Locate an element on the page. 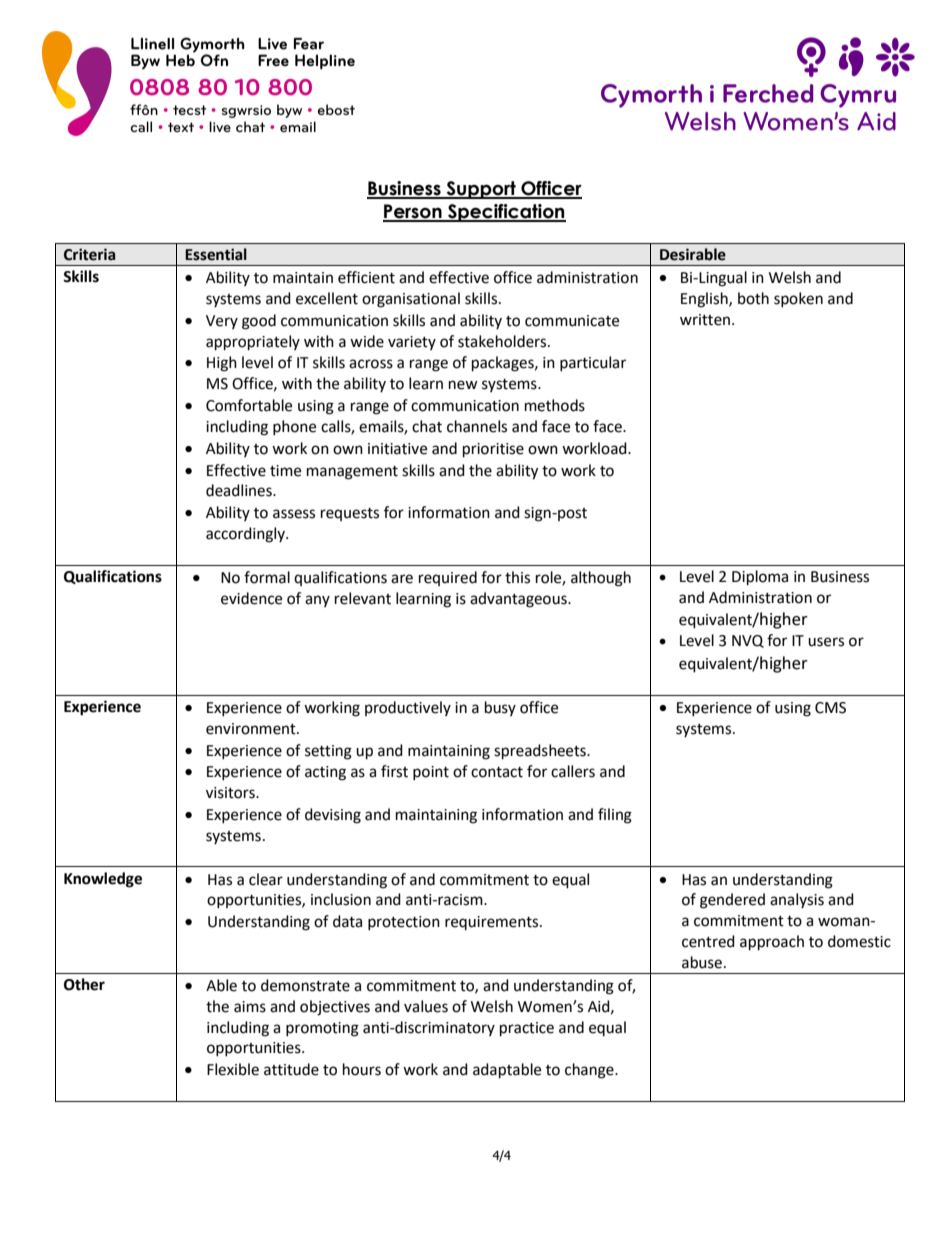 The image size is (952, 1233). advantageous is located at coordinates (519, 600).
